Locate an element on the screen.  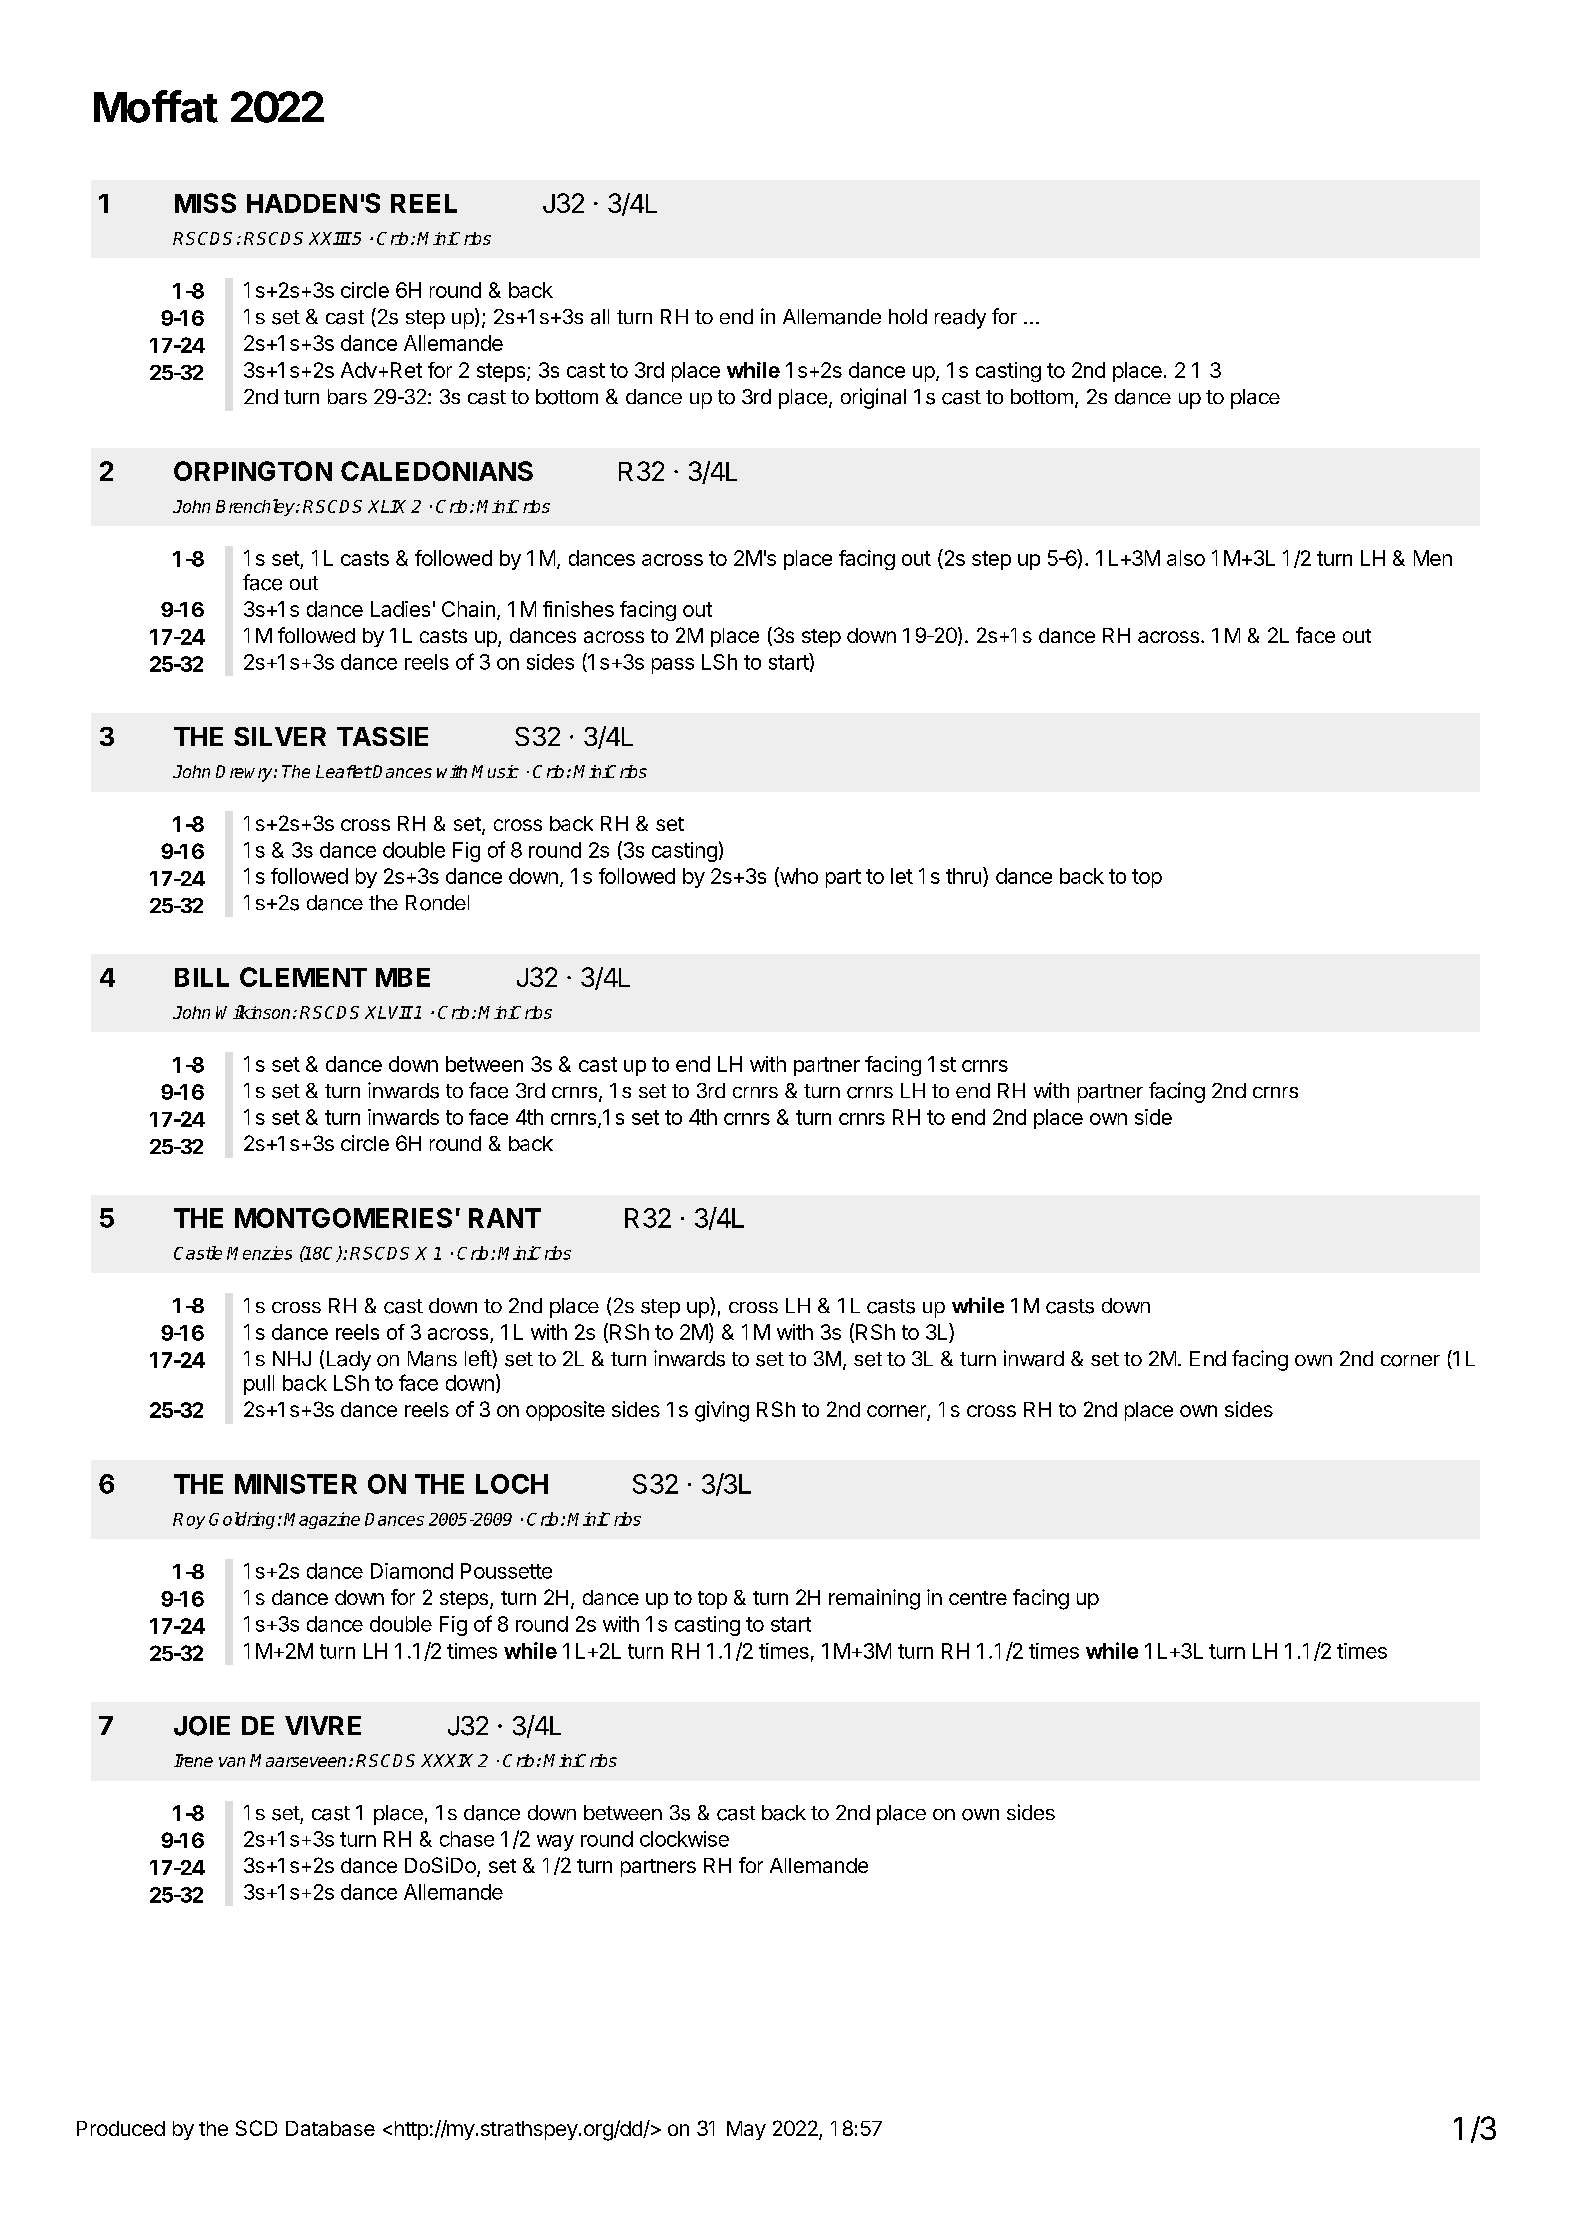
ready is located at coordinates (960, 319).
